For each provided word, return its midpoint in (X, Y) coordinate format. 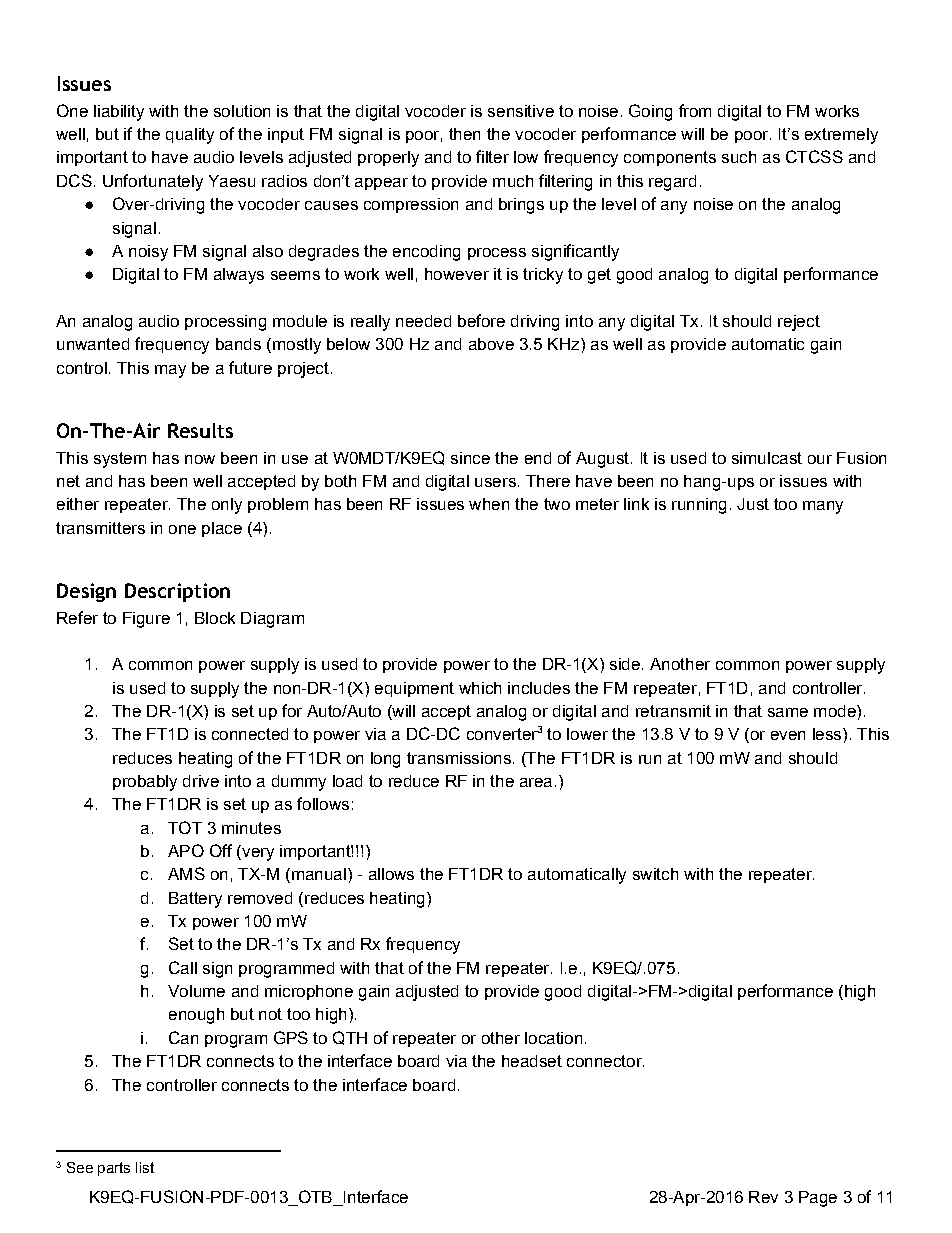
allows (391, 874)
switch (655, 874)
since (470, 458)
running (699, 506)
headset (532, 1061)
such (739, 157)
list (145, 1167)
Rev (763, 1197)
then (464, 134)
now (200, 459)
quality (190, 136)
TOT (185, 827)
